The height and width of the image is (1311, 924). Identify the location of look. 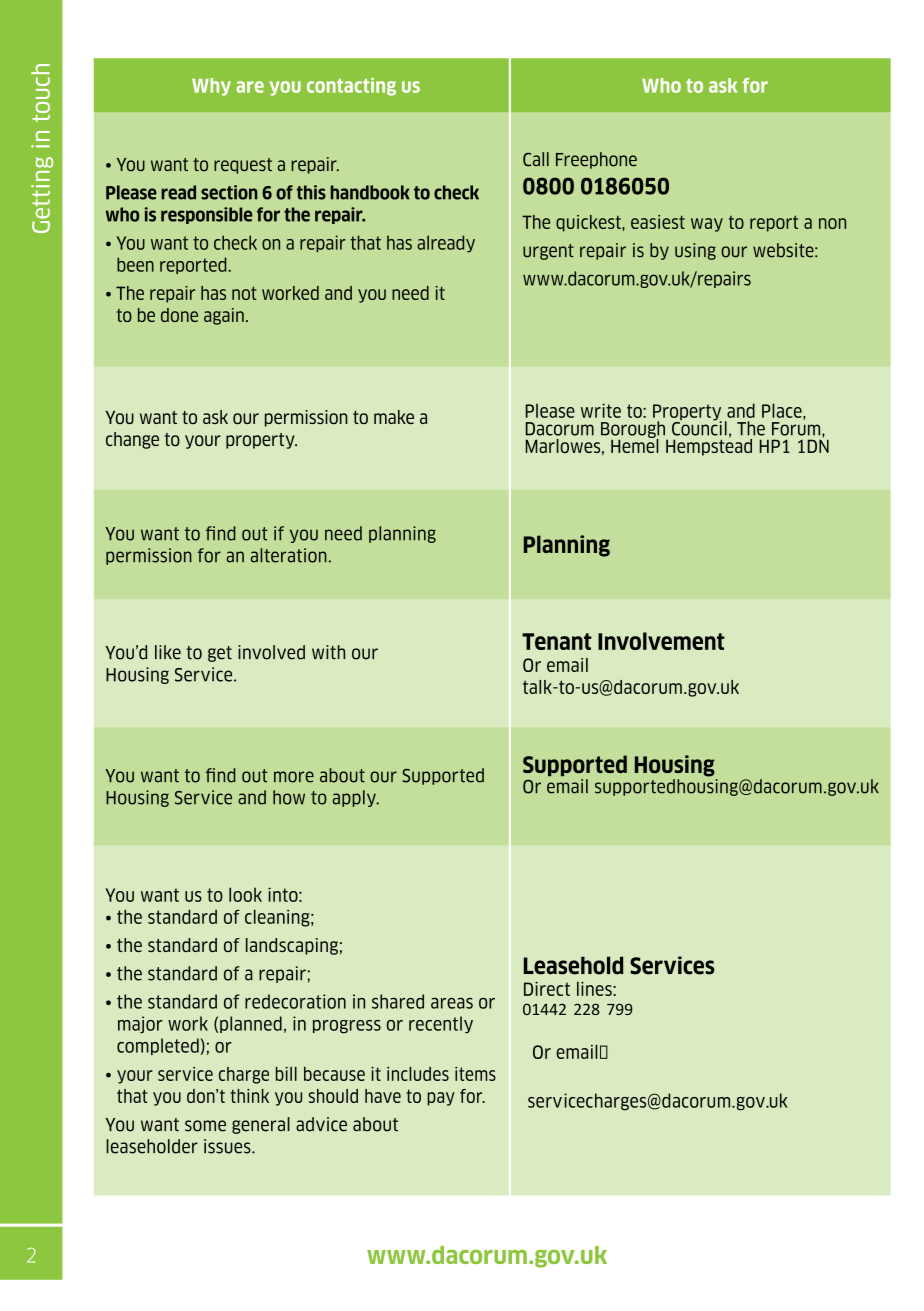
(245, 894).
